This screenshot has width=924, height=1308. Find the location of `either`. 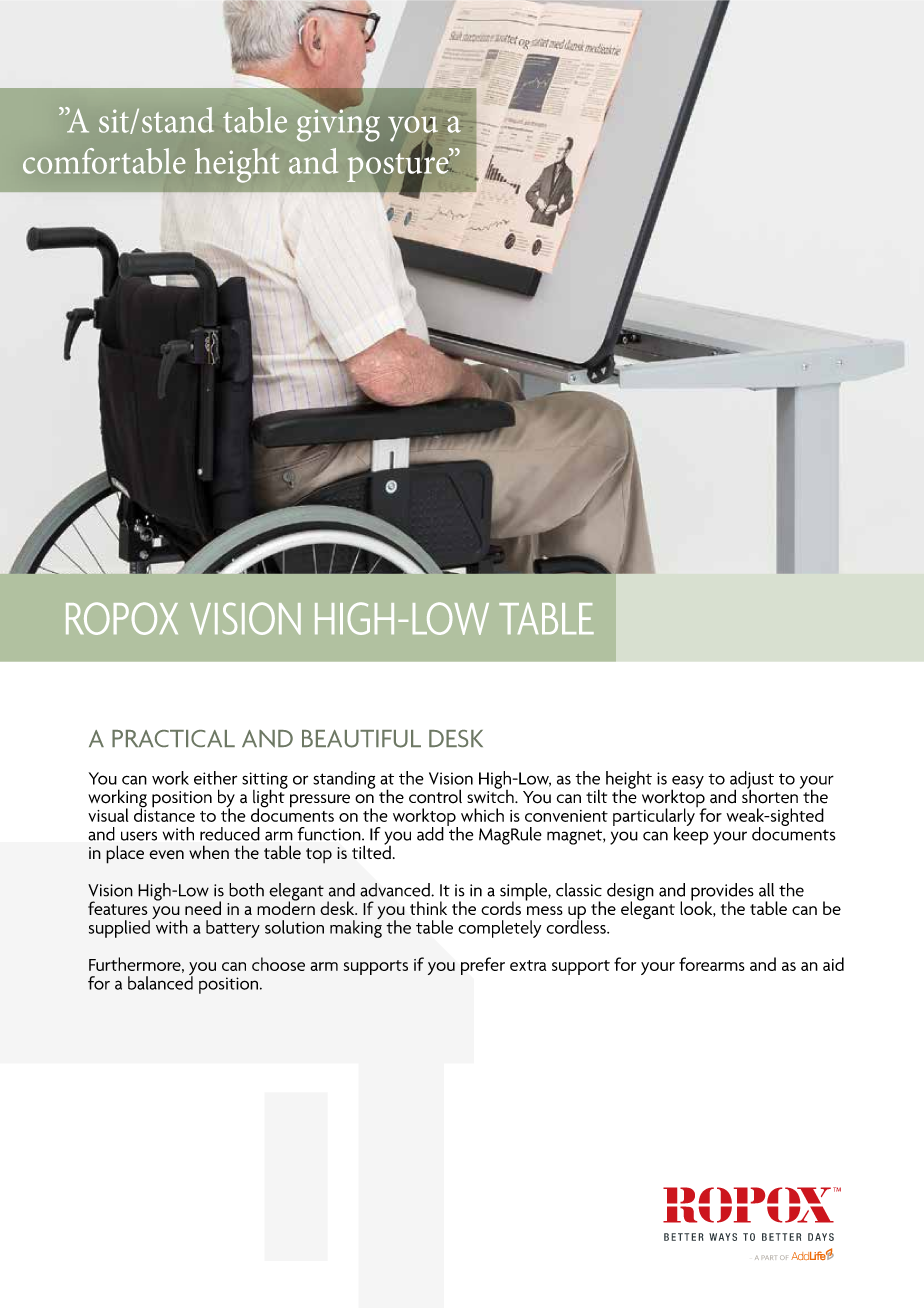

either is located at coordinates (215, 778).
